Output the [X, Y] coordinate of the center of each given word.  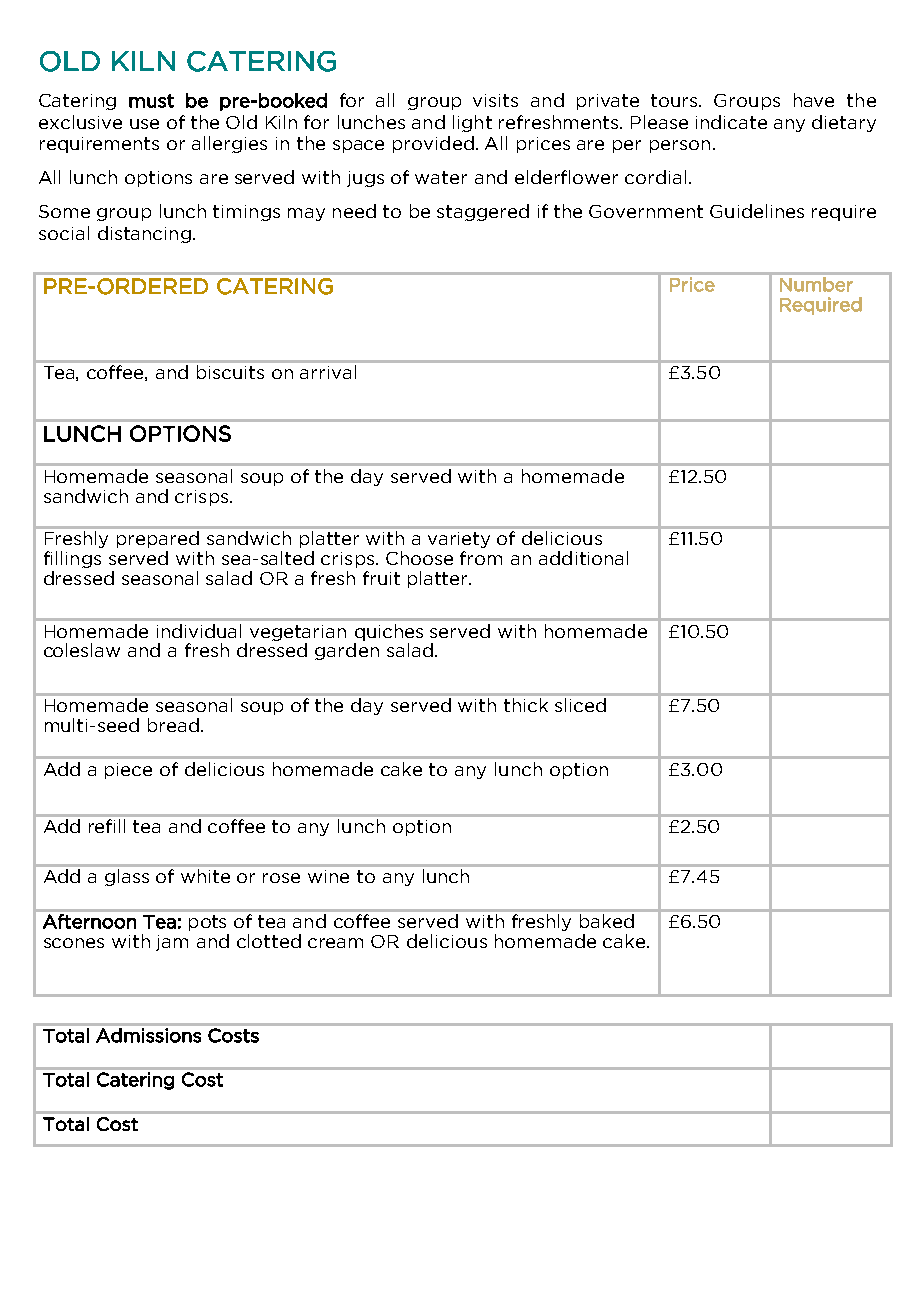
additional [583, 558]
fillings [72, 559]
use [144, 124]
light [472, 123]
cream [335, 943]
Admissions [148, 1035]
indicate [731, 122]
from [481, 558]
